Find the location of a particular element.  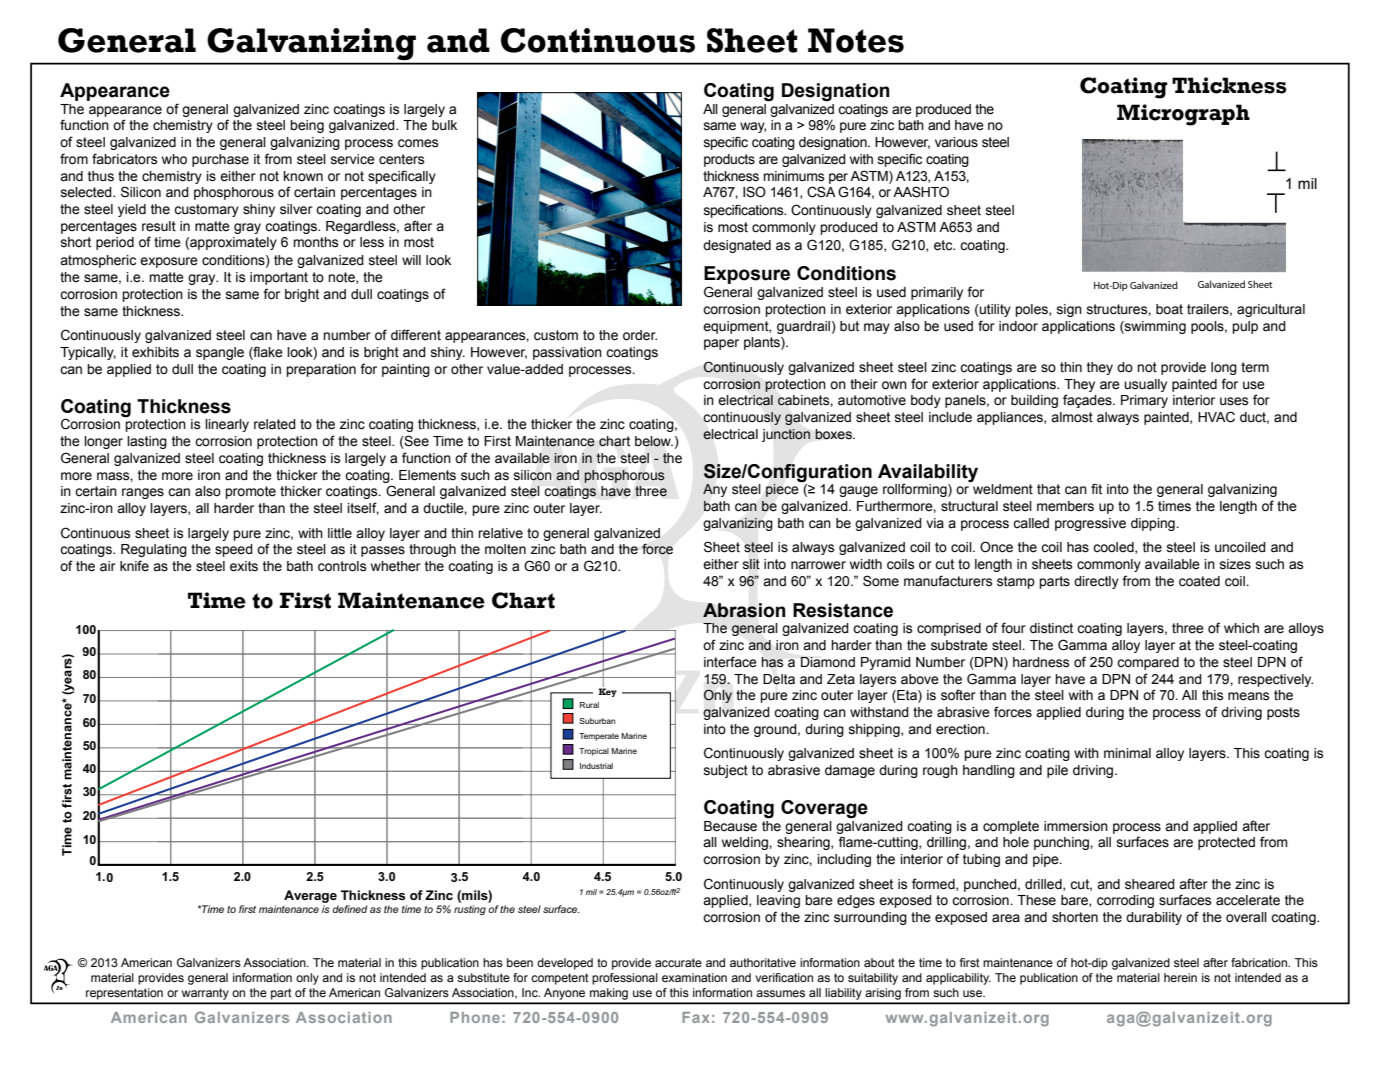

minimums is located at coordinates (793, 176).
